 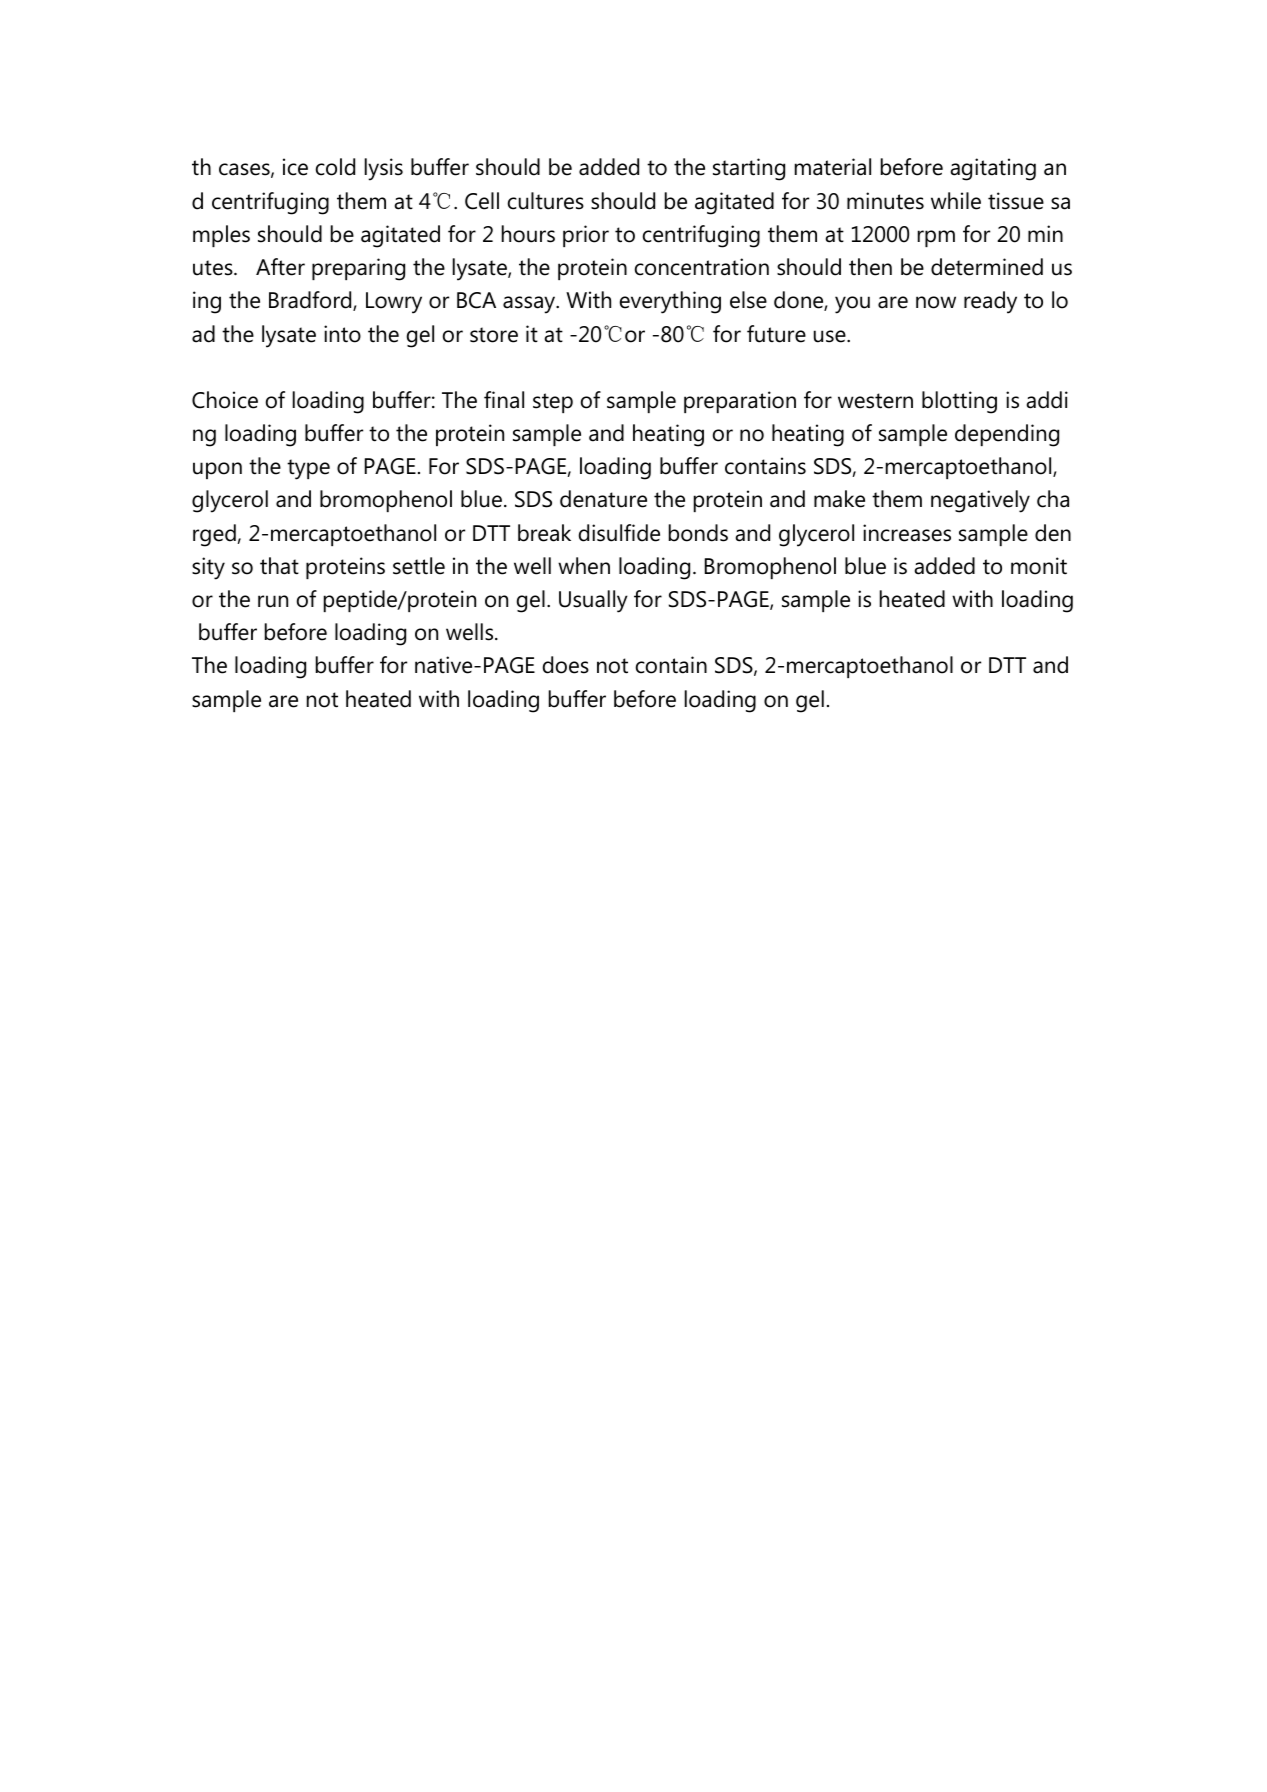 What do you see at coordinates (993, 169) in the screenshot?
I see `agitating` at bounding box center [993, 169].
